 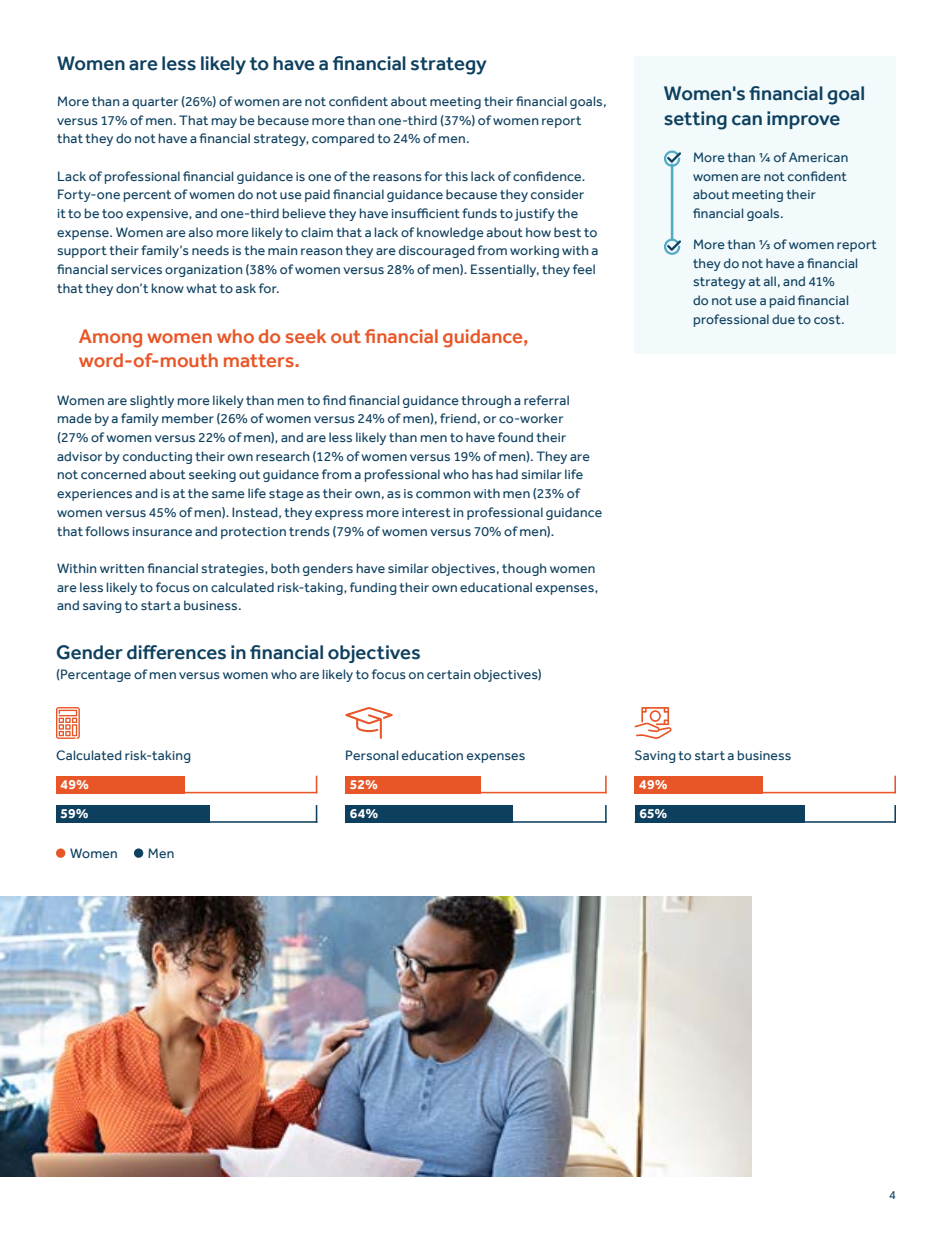 What do you see at coordinates (695, 120) in the document?
I see `setting` at bounding box center [695, 120].
